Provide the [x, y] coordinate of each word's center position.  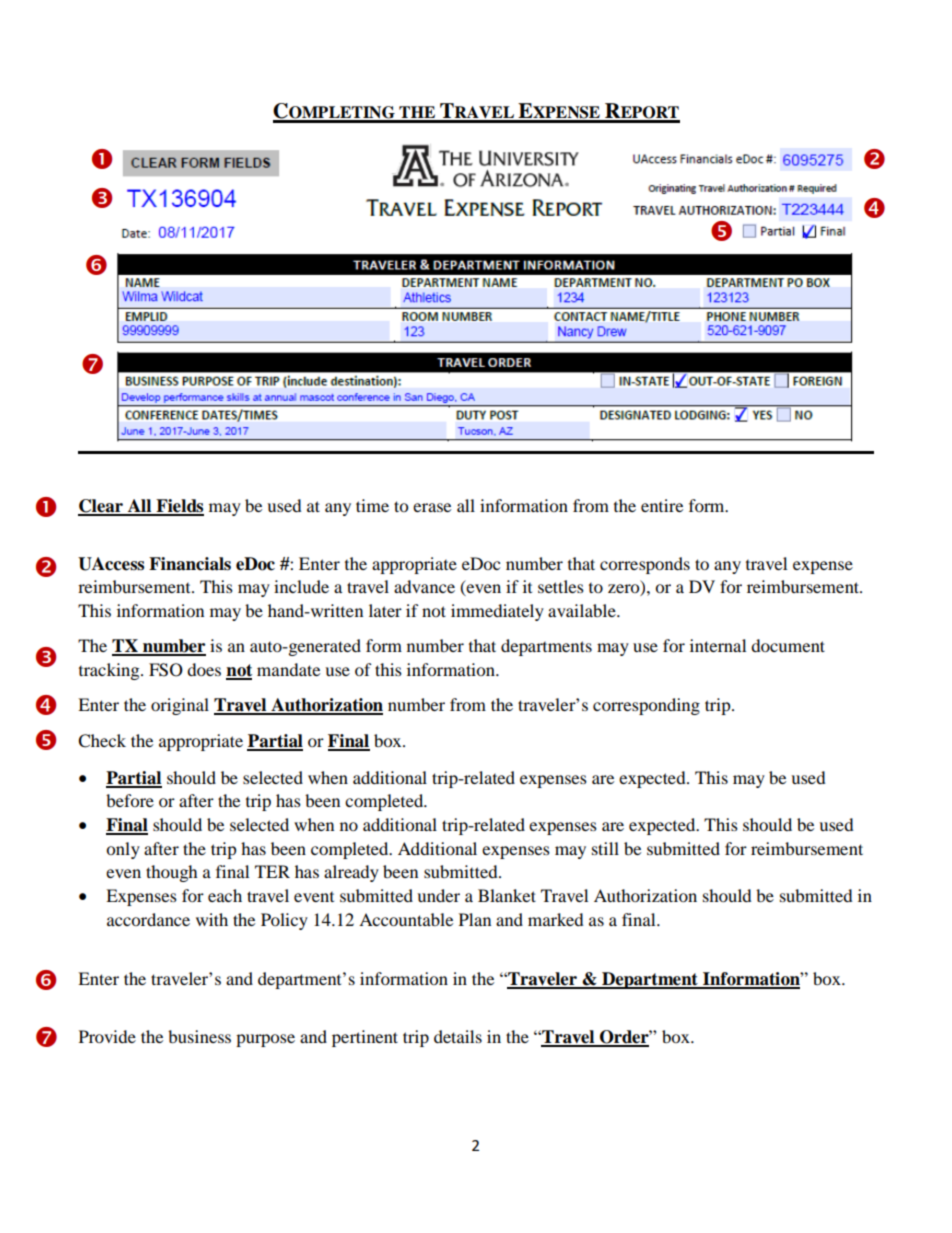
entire [662, 505]
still [605, 848]
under [438, 895]
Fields [179, 507]
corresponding [646, 706]
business [199, 1036]
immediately [497, 612]
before [130, 800]
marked [556, 919]
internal [718, 645]
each [225, 895]
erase [432, 507]
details [458, 1036]
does [204, 669]
